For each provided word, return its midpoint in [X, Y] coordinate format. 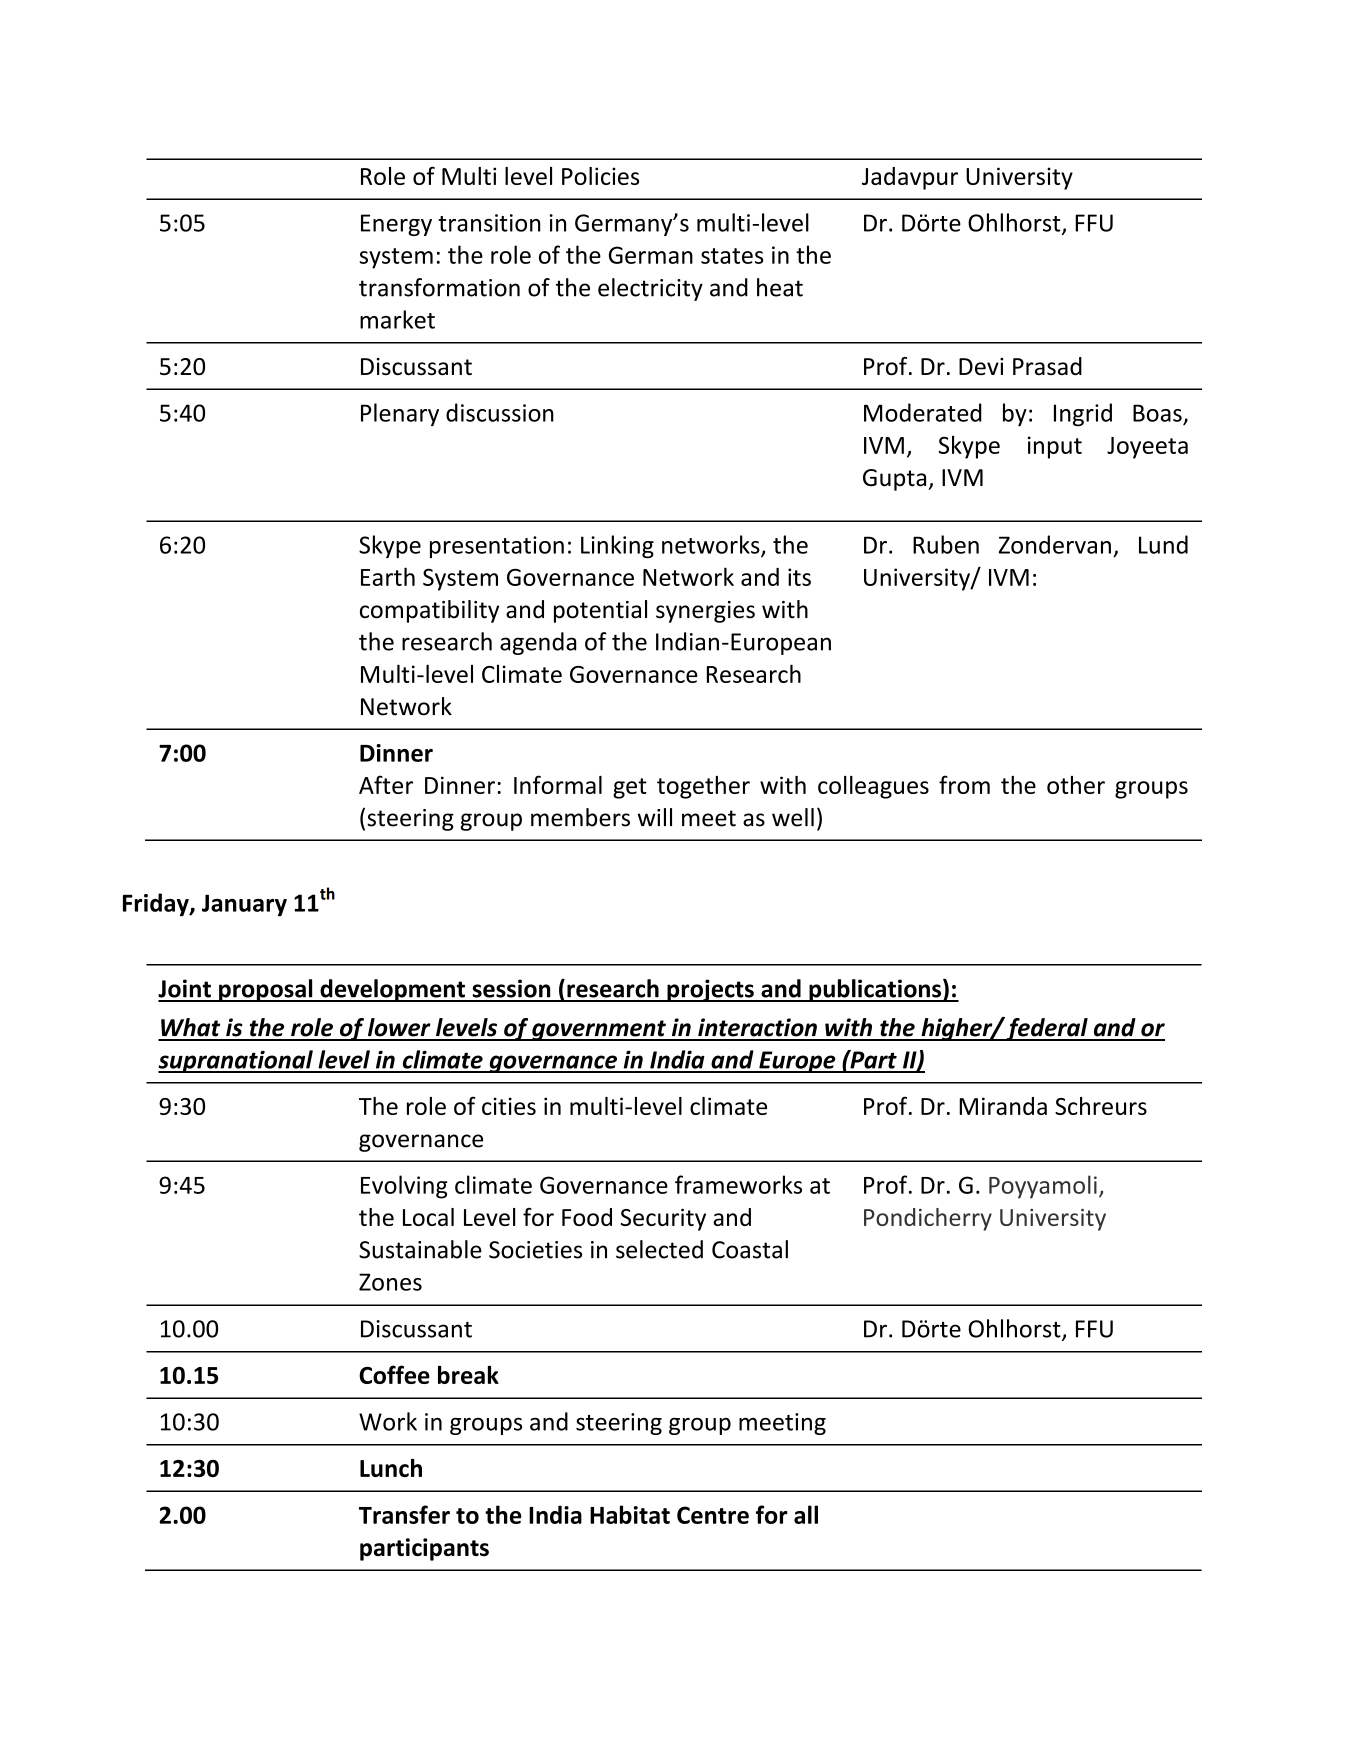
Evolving [404, 1187]
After [386, 784]
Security [663, 1219]
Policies [600, 176]
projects [710, 990]
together [703, 787]
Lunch [391, 1468]
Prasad [1047, 366]
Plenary [400, 414]
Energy [396, 225]
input [1055, 447]
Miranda [1003, 1106]
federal [1047, 1029]
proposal [266, 990]
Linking [617, 546]
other [1076, 785]
